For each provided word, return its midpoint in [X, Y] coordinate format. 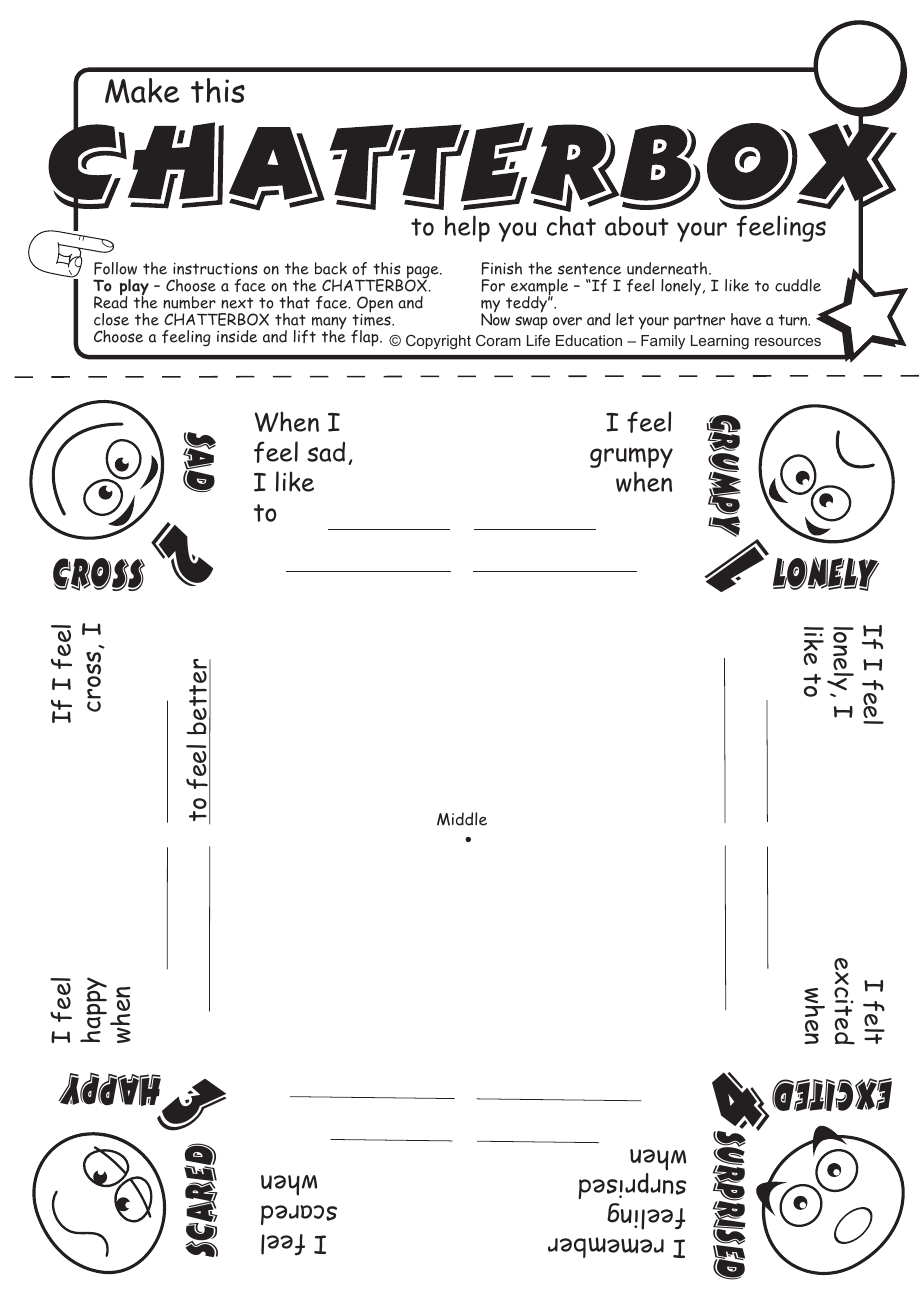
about [637, 226]
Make [142, 90]
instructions [215, 269]
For [493, 285]
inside [237, 336]
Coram [498, 340]
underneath [668, 268]
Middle [462, 819]
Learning [720, 342]
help [467, 228]
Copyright [438, 342]
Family [663, 342]
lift [305, 336]
